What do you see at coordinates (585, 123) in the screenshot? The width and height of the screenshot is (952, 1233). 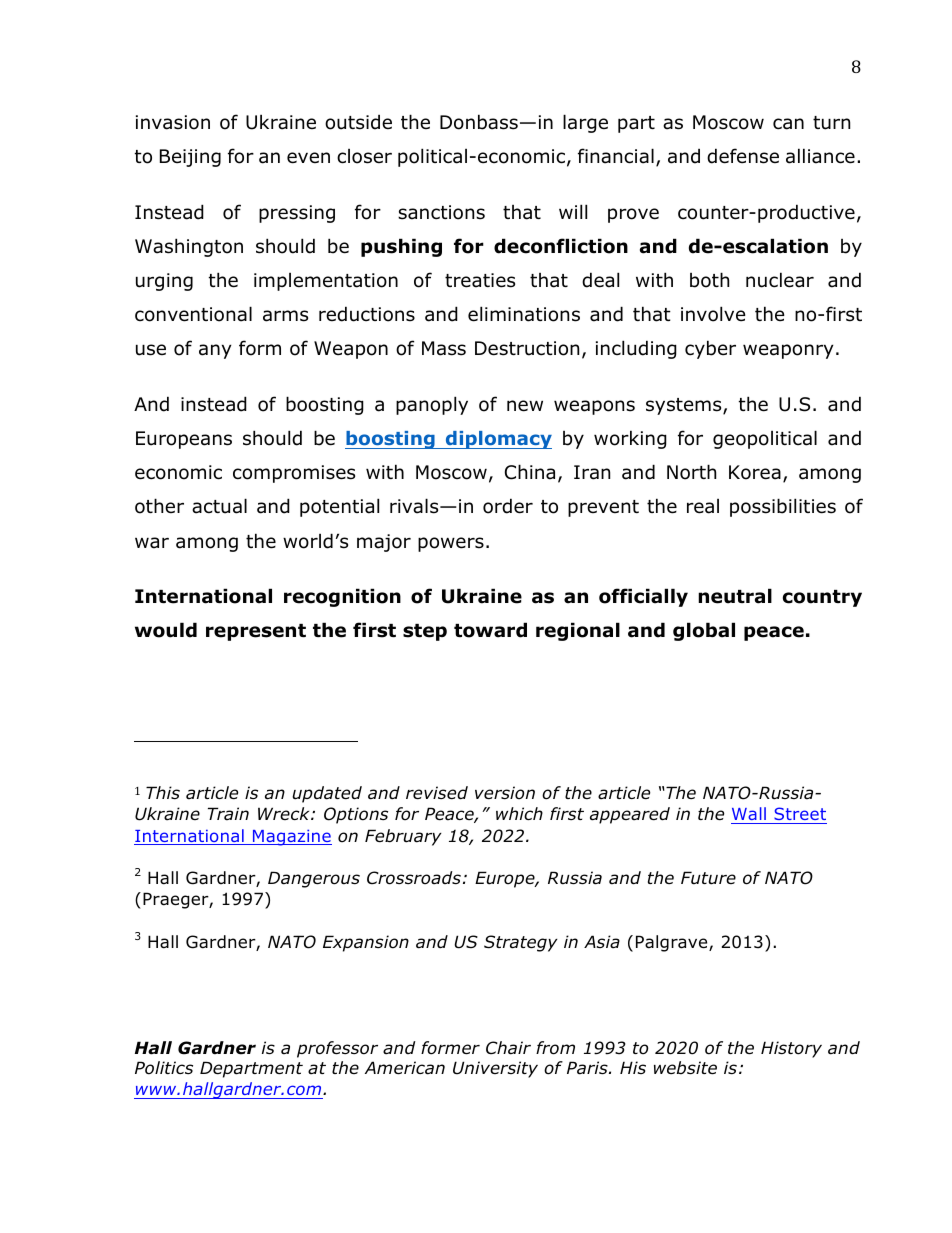 I see `large` at bounding box center [585, 123].
